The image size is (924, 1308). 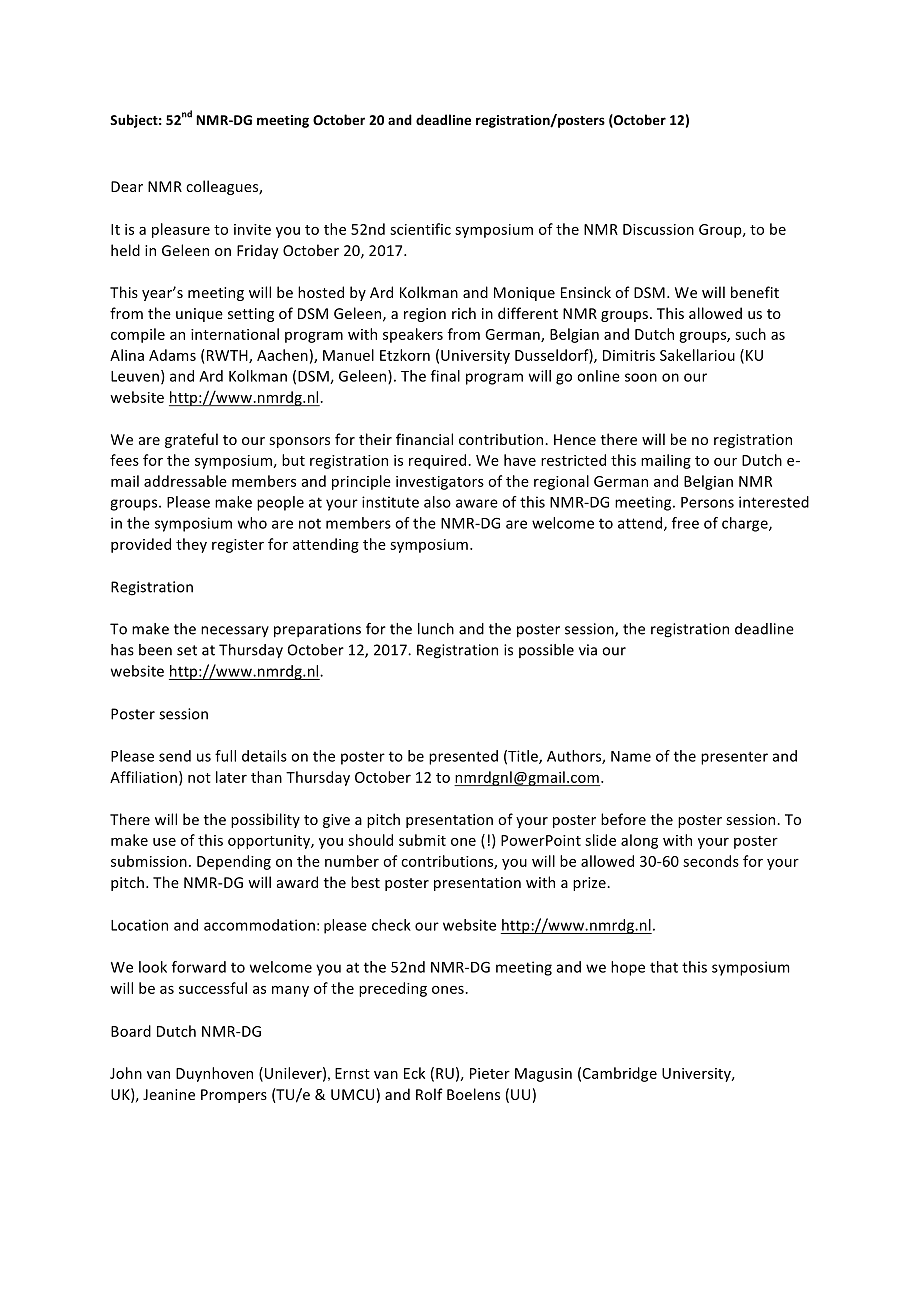 I want to click on seconds, so click(x=711, y=861).
